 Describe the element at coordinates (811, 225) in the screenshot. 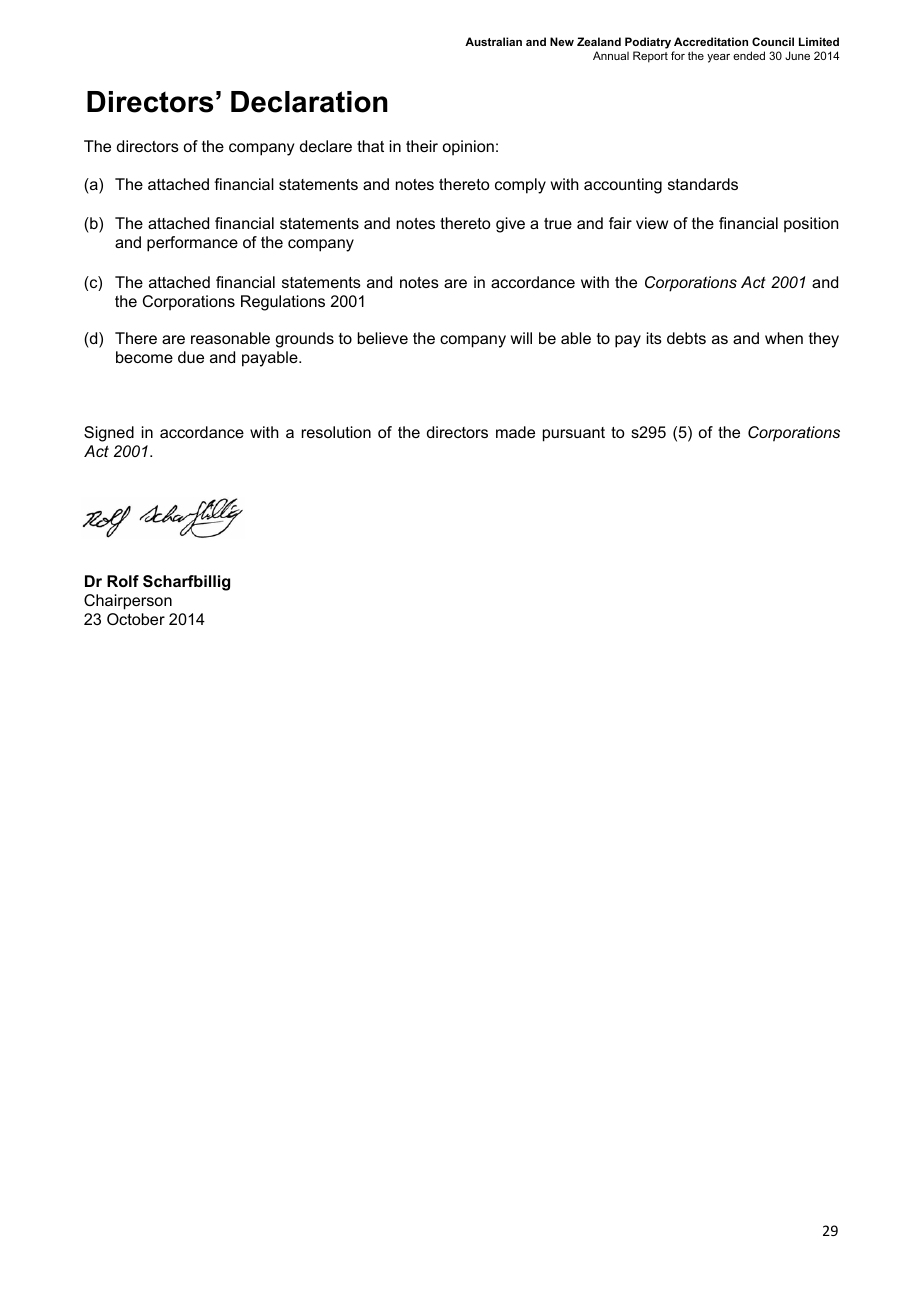

I see `position` at that location.
